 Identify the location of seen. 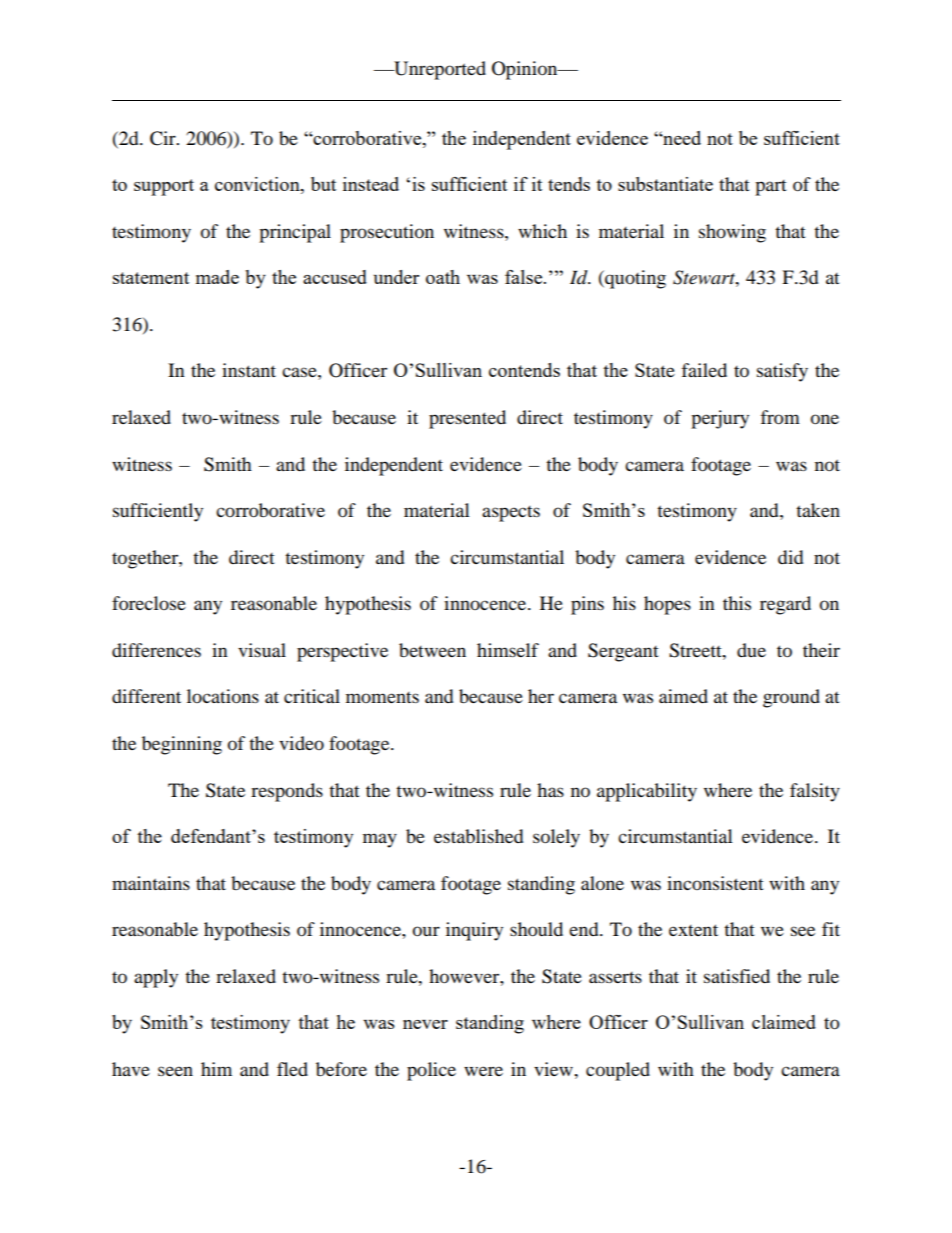
(175, 1071).
